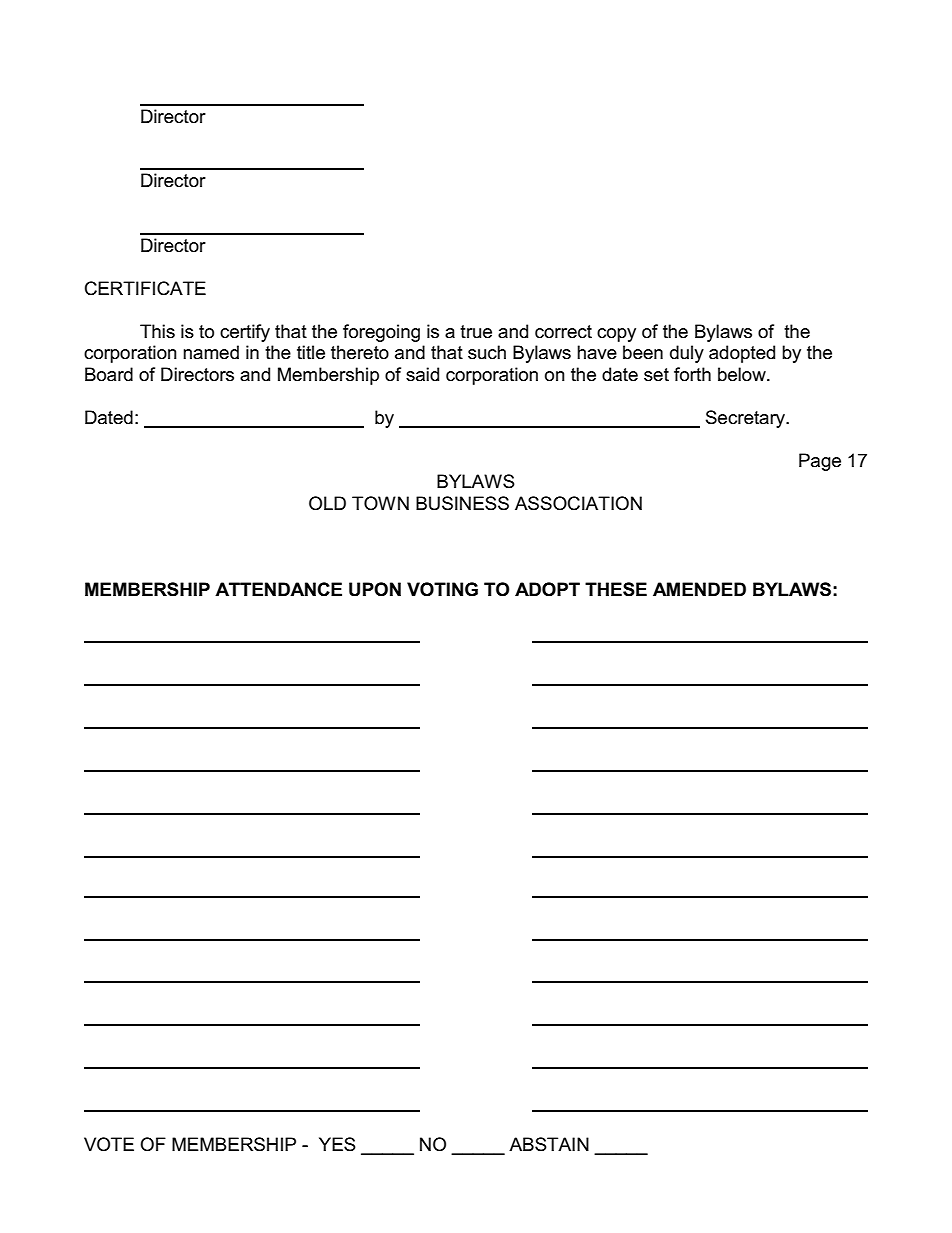 The width and height of the document is (952, 1233). I want to click on VOTE, so click(109, 1144).
